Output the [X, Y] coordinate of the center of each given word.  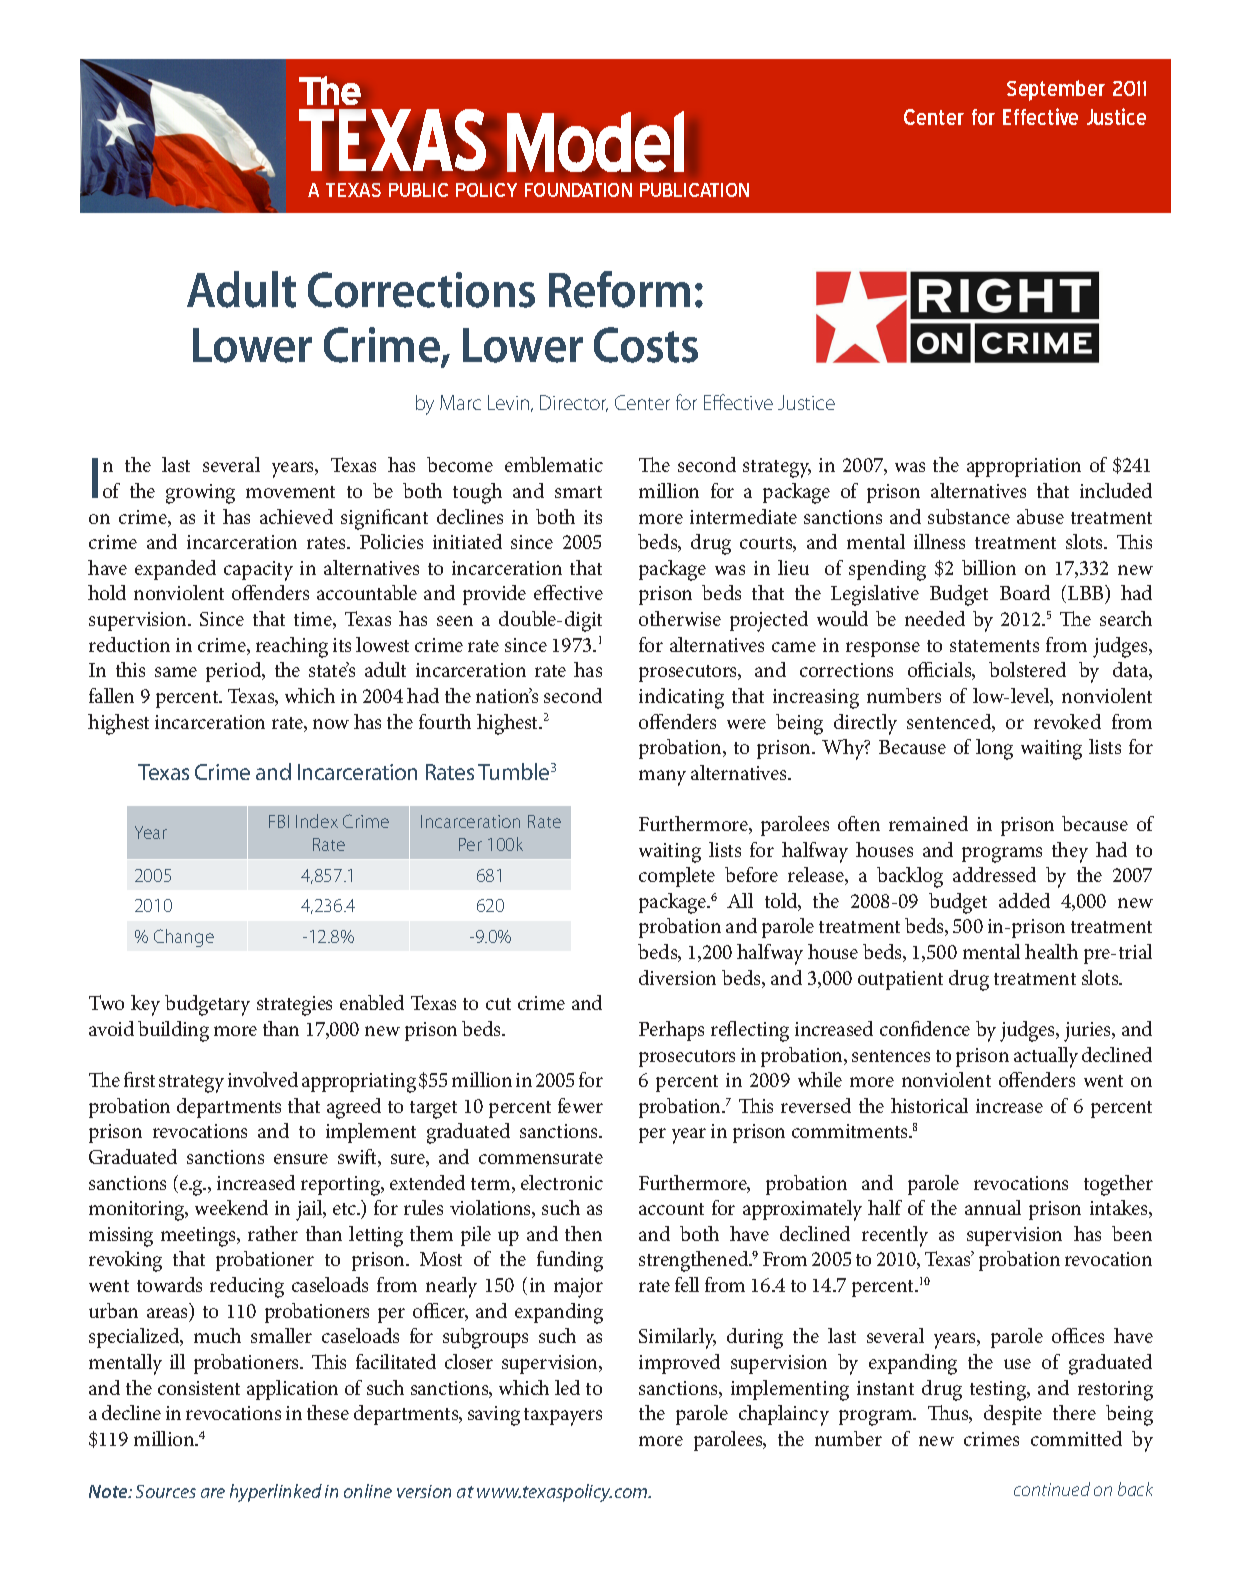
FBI [279, 821]
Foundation [578, 190]
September [1056, 90]
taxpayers [563, 1417]
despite [1013, 1415]
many [662, 778]
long [994, 749]
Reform [619, 289]
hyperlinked [276, 1493]
